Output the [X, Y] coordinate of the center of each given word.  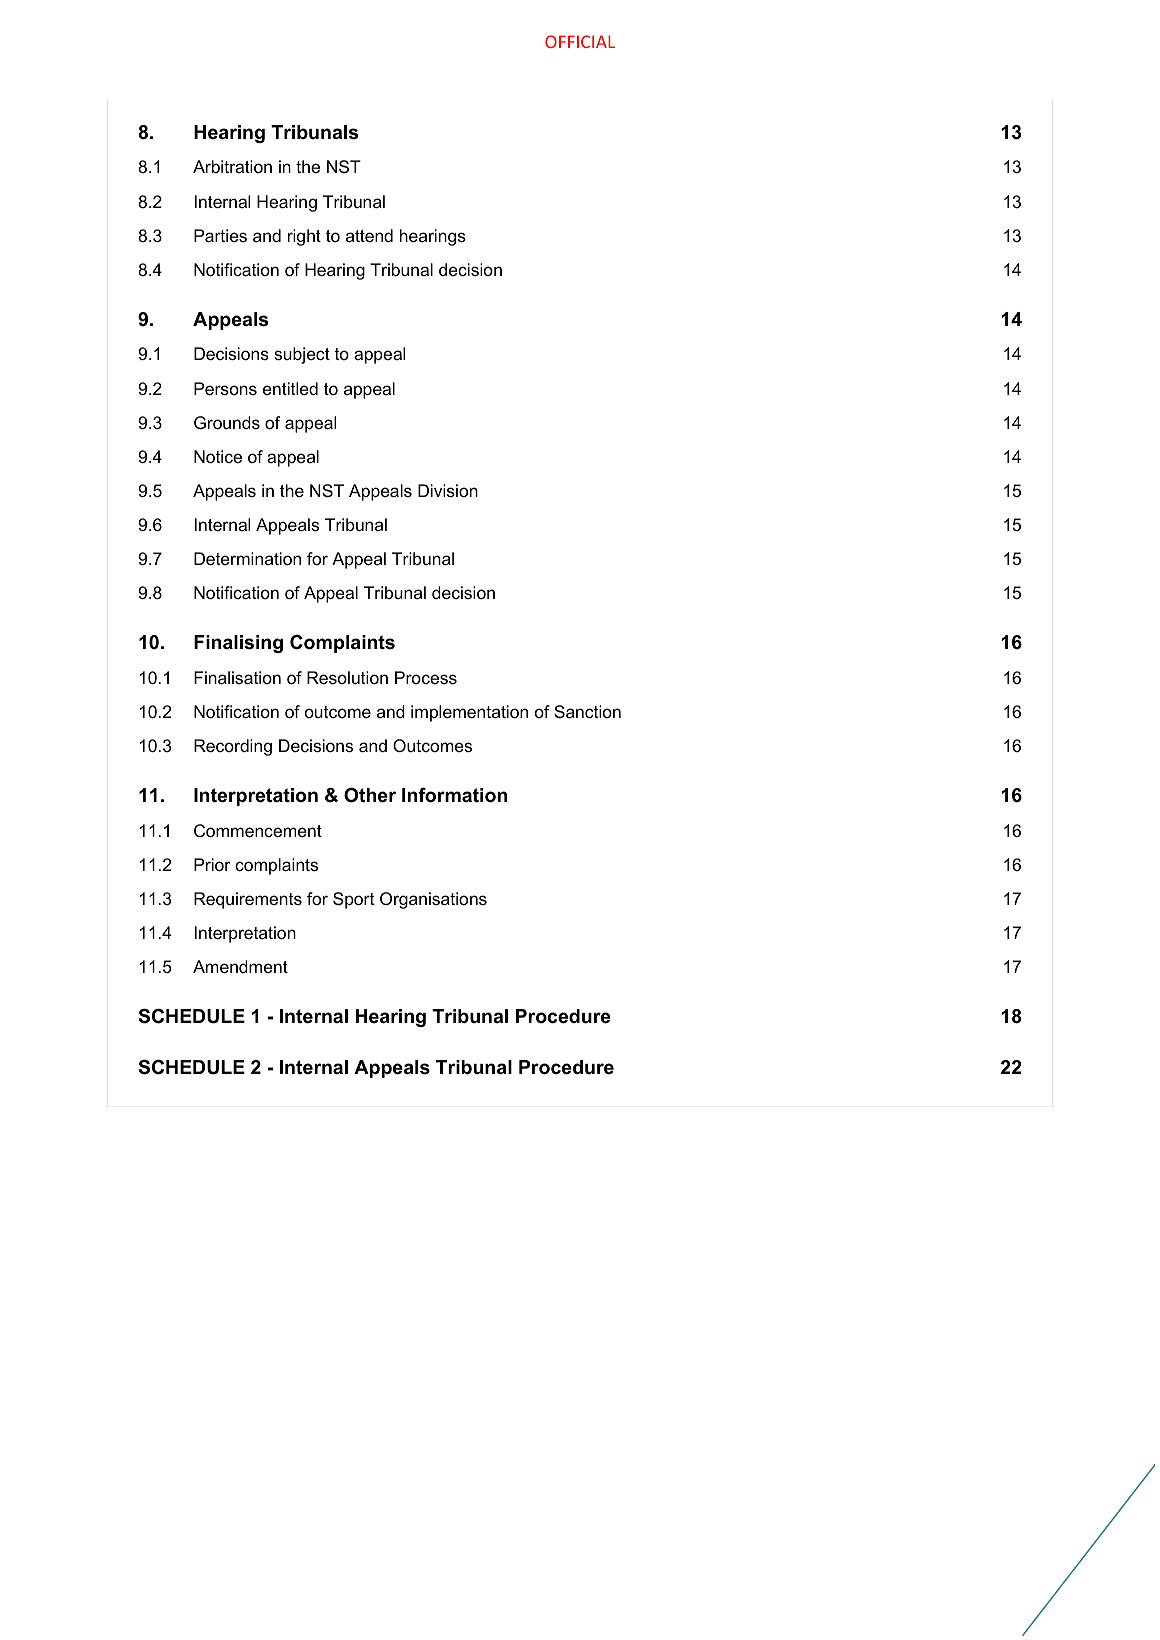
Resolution [347, 678]
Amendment [240, 967]
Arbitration [232, 166]
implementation [469, 713]
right [304, 237]
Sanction [587, 712]
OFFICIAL [580, 41]
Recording [233, 747]
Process [426, 677]
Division [448, 490]
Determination [247, 559]
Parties [220, 236]
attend [369, 236]
